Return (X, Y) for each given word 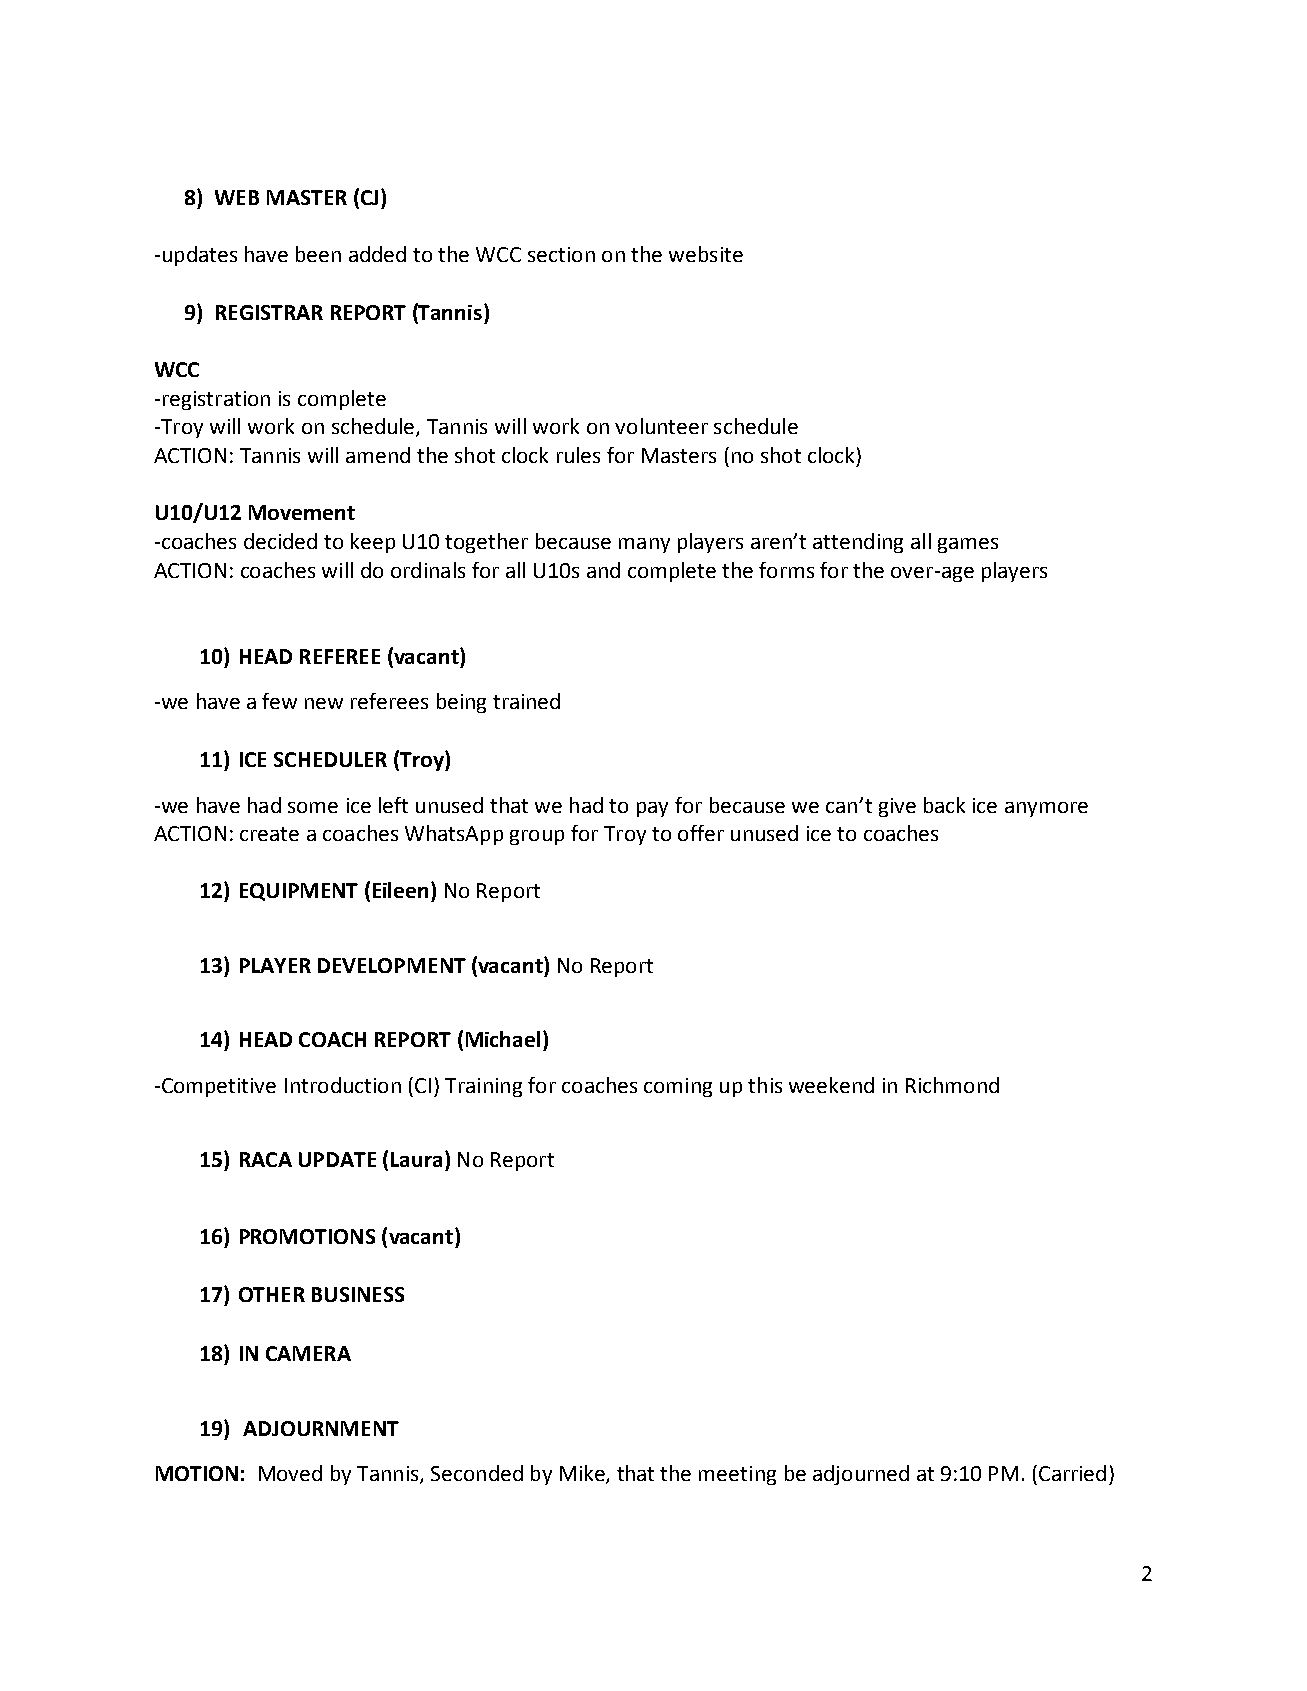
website (706, 254)
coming (678, 1087)
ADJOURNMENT (321, 1428)
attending (858, 543)
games (968, 545)
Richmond (952, 1085)
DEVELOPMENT (392, 965)
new (324, 703)
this (765, 1085)
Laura (416, 1159)
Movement (302, 512)
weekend (831, 1085)
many (644, 545)
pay (652, 809)
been (318, 254)
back (944, 805)
